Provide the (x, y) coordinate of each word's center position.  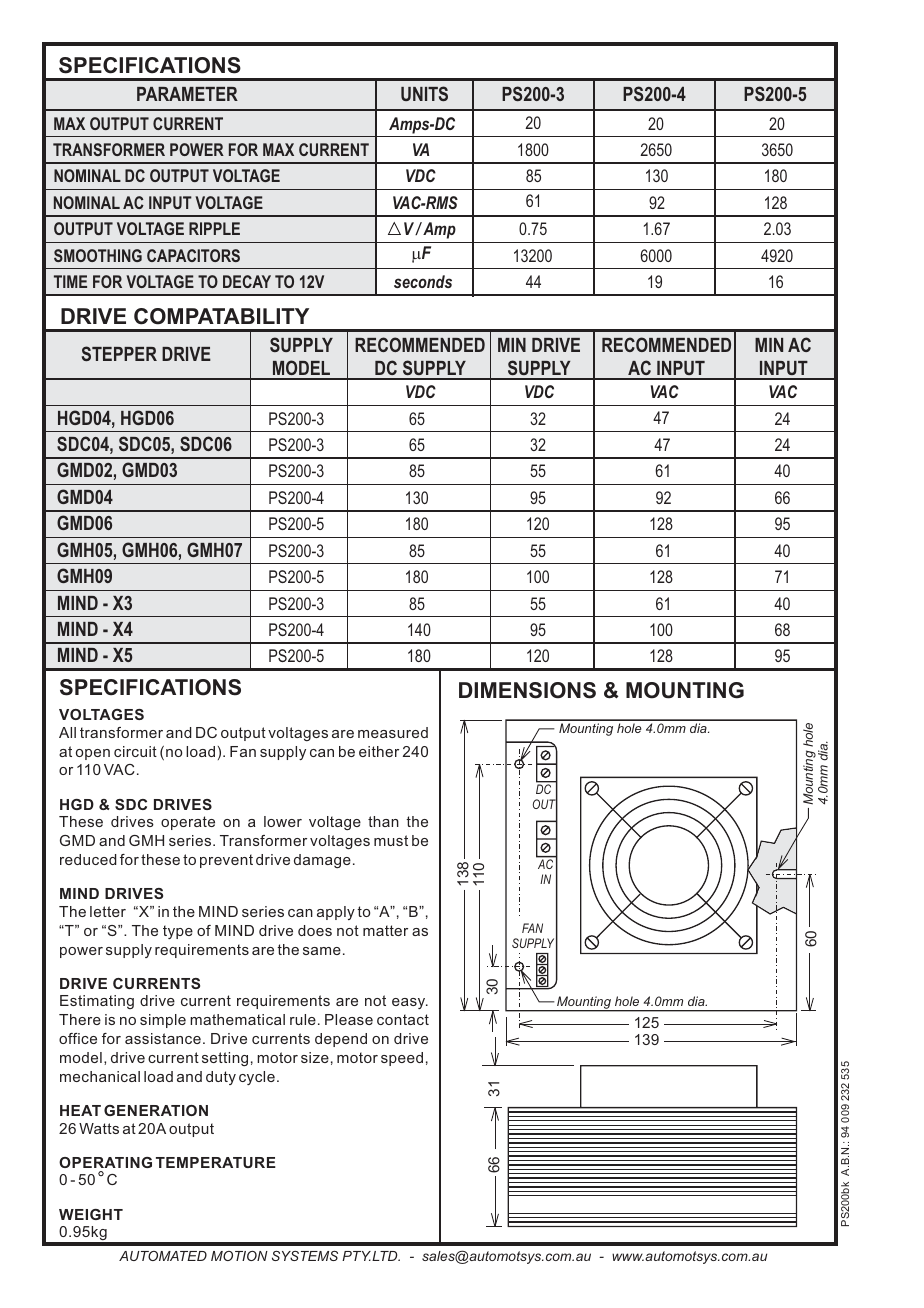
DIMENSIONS (527, 690)
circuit (135, 751)
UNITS (424, 93)
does (315, 930)
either (379, 751)
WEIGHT (91, 1214)
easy (410, 1003)
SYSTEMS (305, 1256)
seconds (423, 281)
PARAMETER (187, 94)
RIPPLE (214, 228)
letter (108, 911)
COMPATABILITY (221, 316)
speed (402, 1059)
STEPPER (119, 353)
